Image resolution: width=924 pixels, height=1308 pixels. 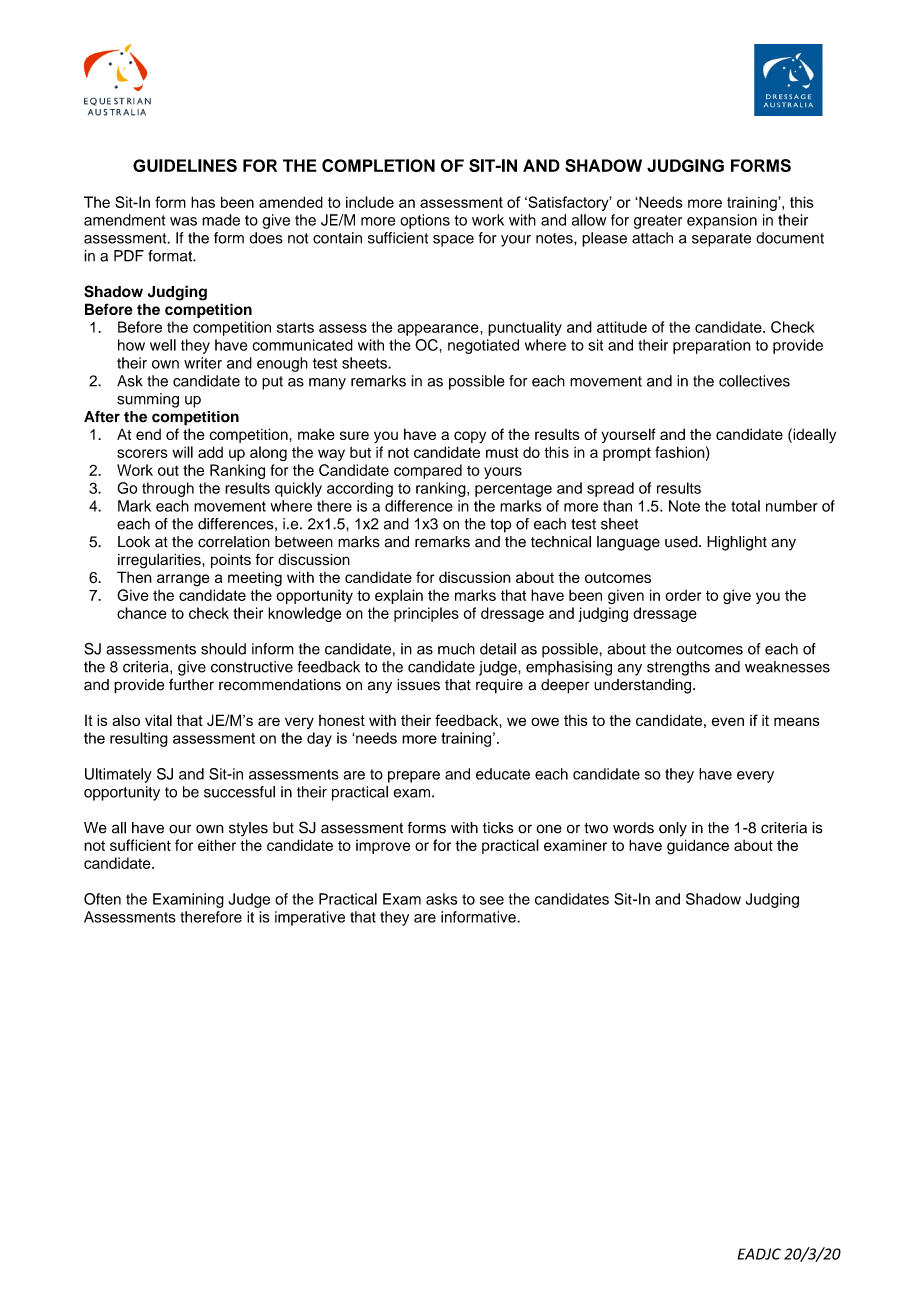 I want to click on top, so click(x=500, y=526).
